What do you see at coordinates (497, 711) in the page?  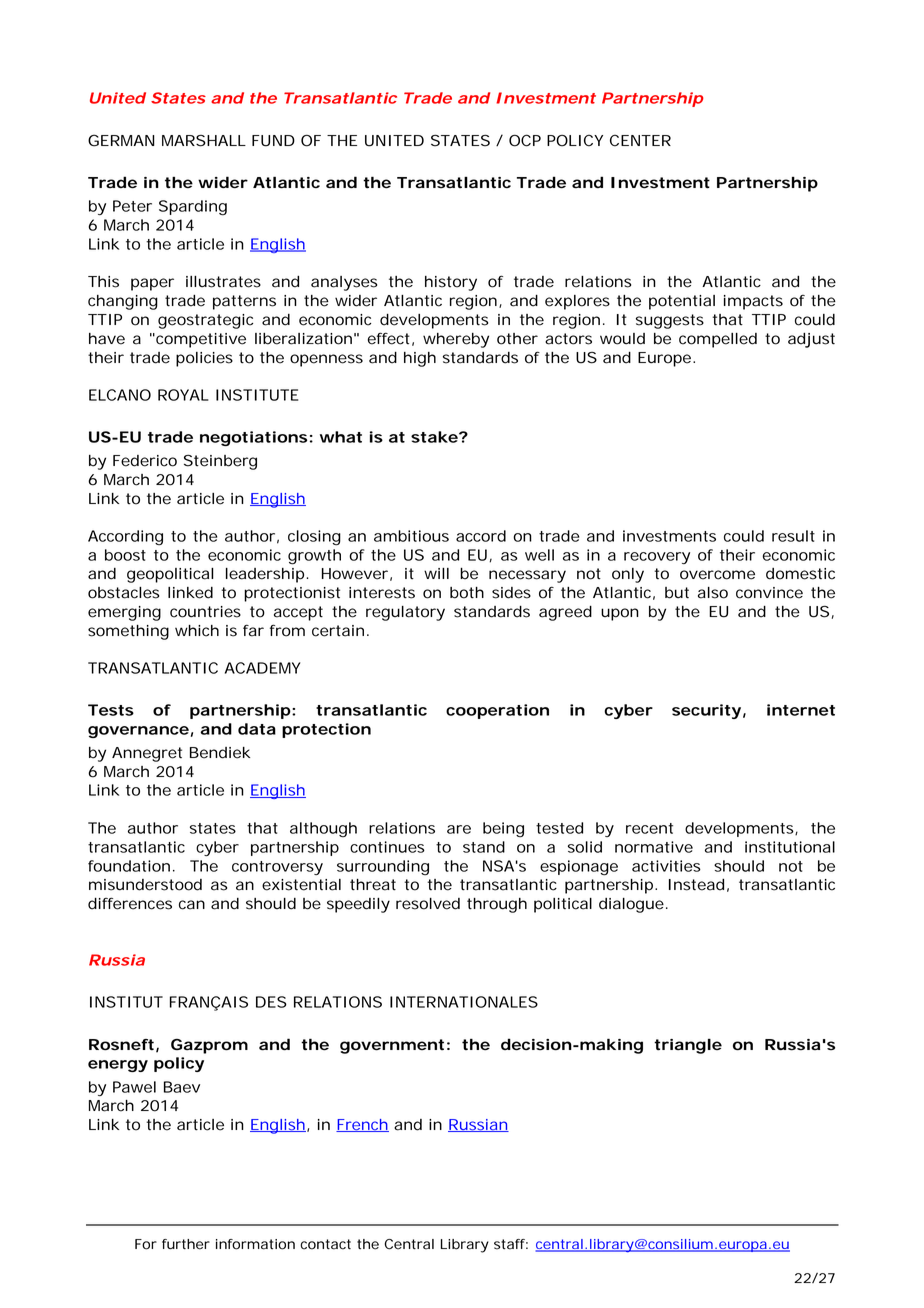 I see `cooperation` at bounding box center [497, 711].
